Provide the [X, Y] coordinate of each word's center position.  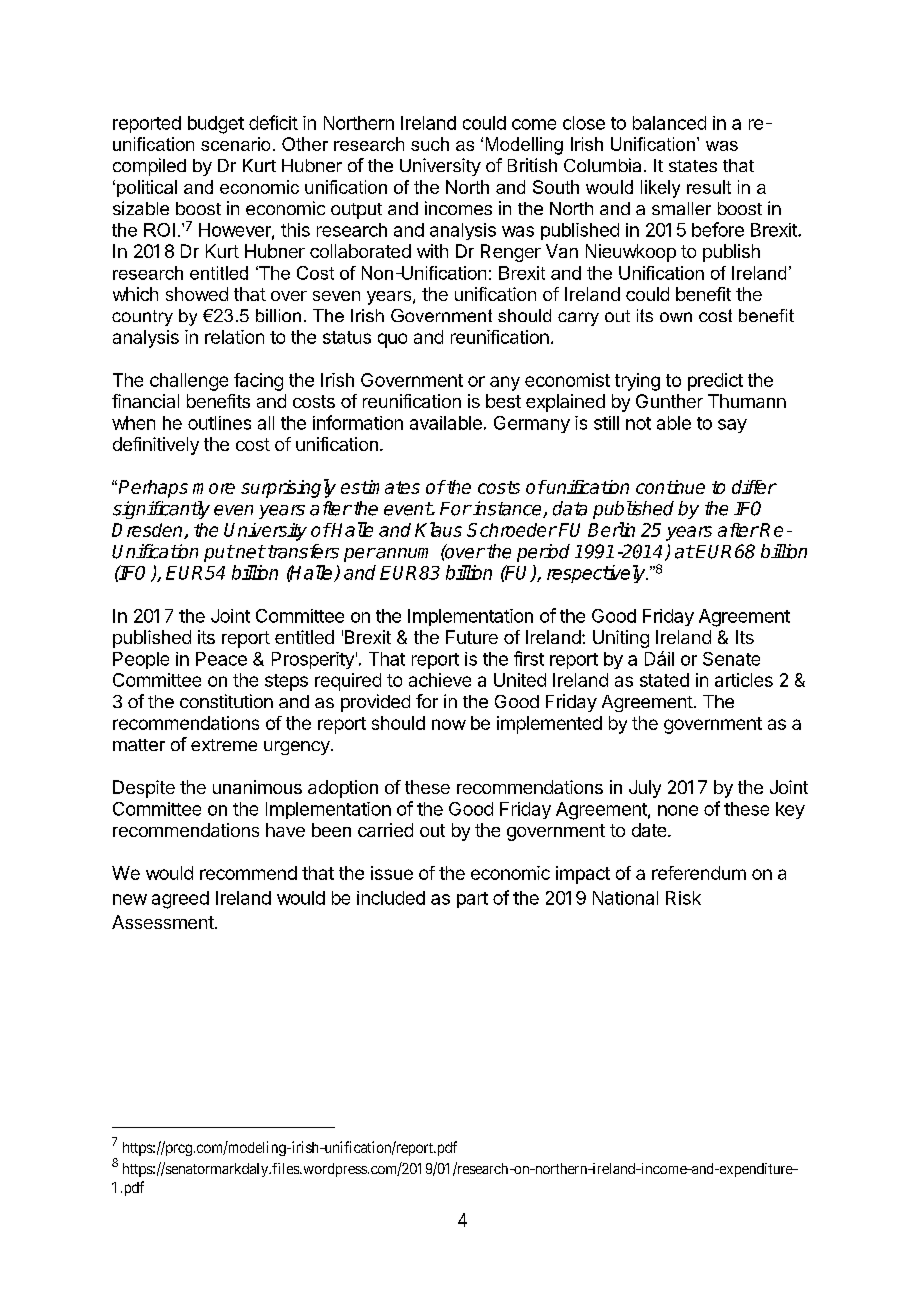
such [430, 144]
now [449, 724]
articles [744, 680]
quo [392, 340]
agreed [180, 900]
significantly [161, 510]
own [676, 317]
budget [216, 125]
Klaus [438, 529]
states [693, 166]
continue [670, 487]
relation [234, 337]
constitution [226, 701]
